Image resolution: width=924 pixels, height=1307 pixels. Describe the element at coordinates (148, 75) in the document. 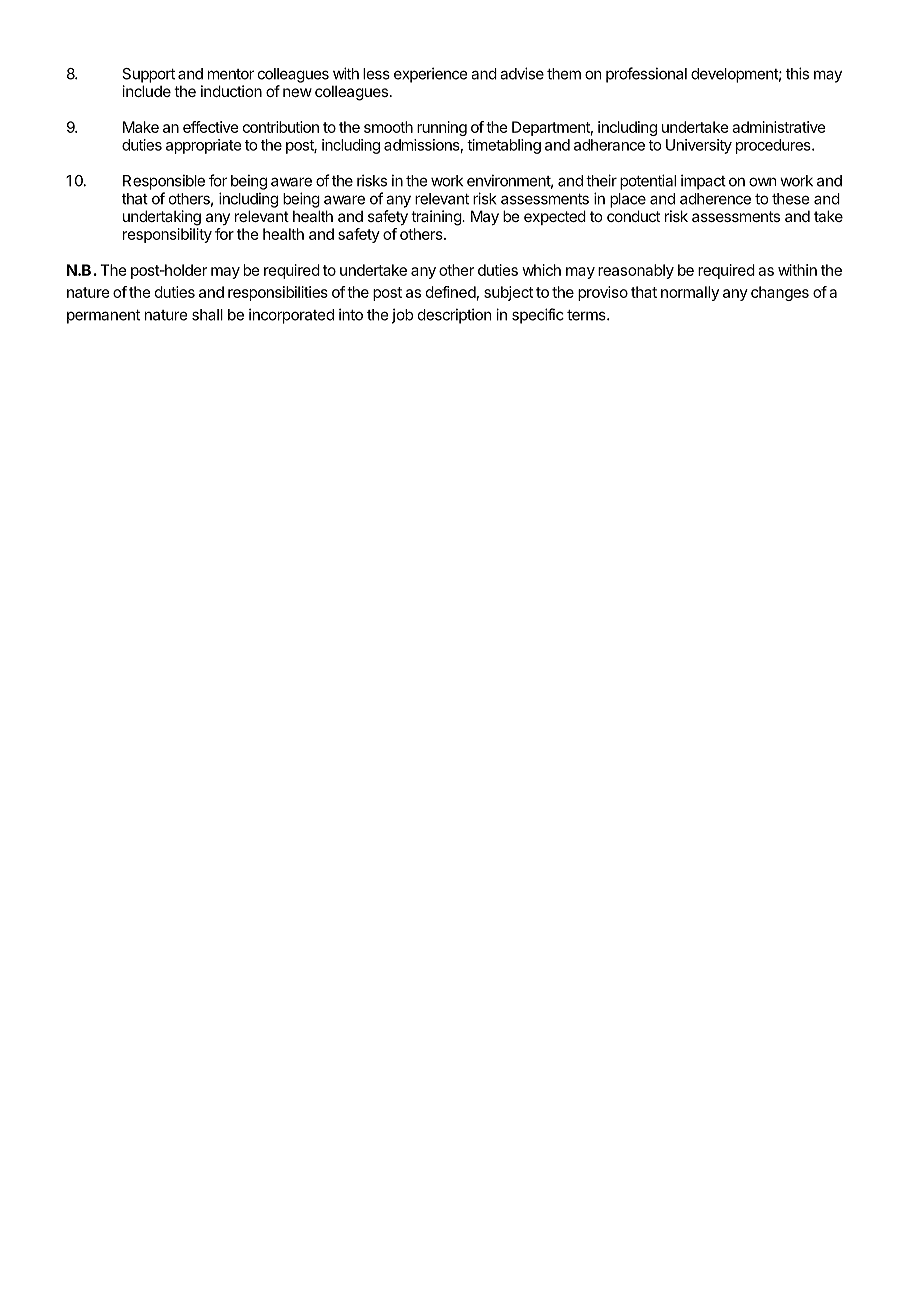

I see `Support` at that location.
